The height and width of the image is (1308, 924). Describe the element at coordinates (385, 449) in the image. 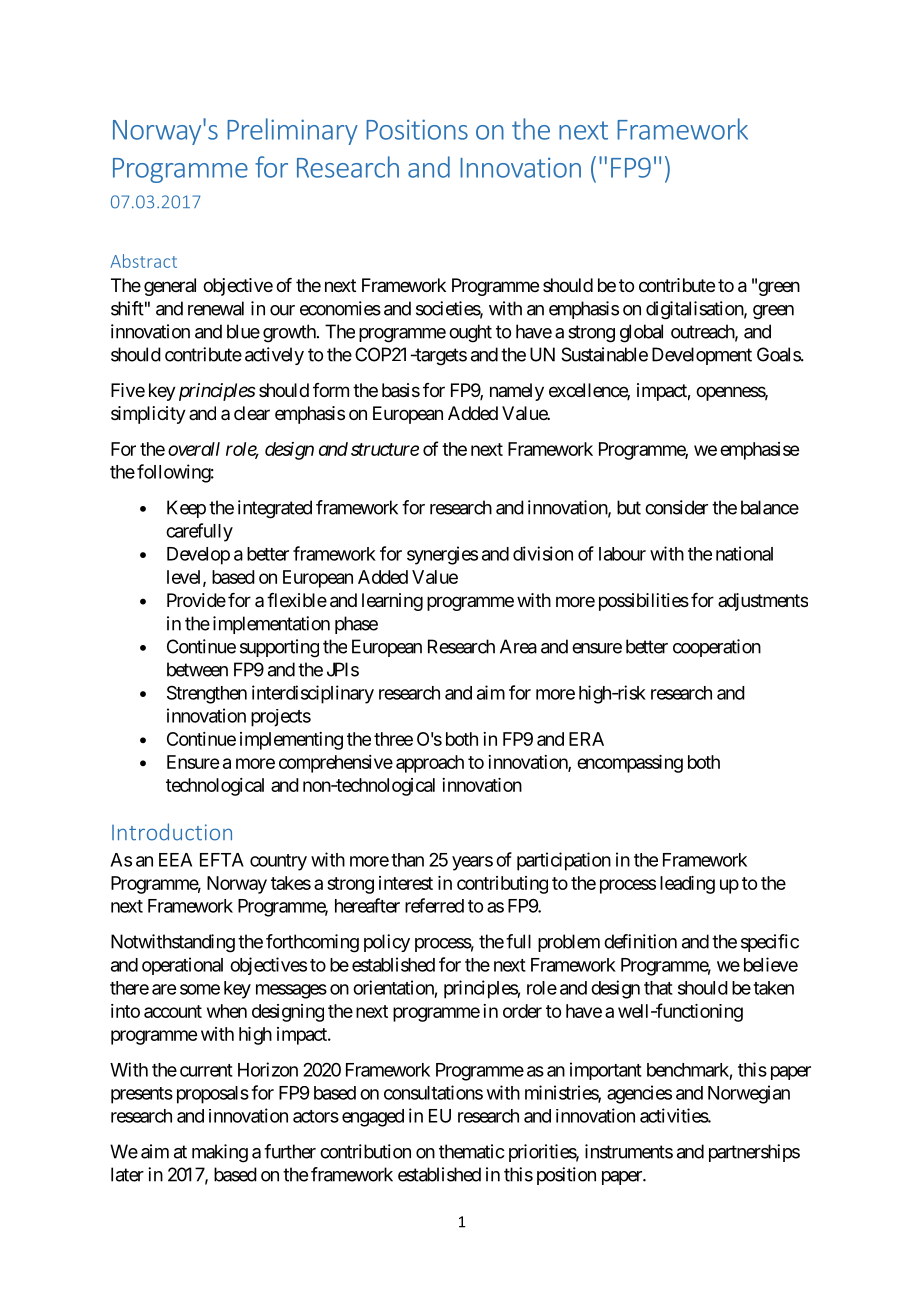

I see `structure` at that location.
